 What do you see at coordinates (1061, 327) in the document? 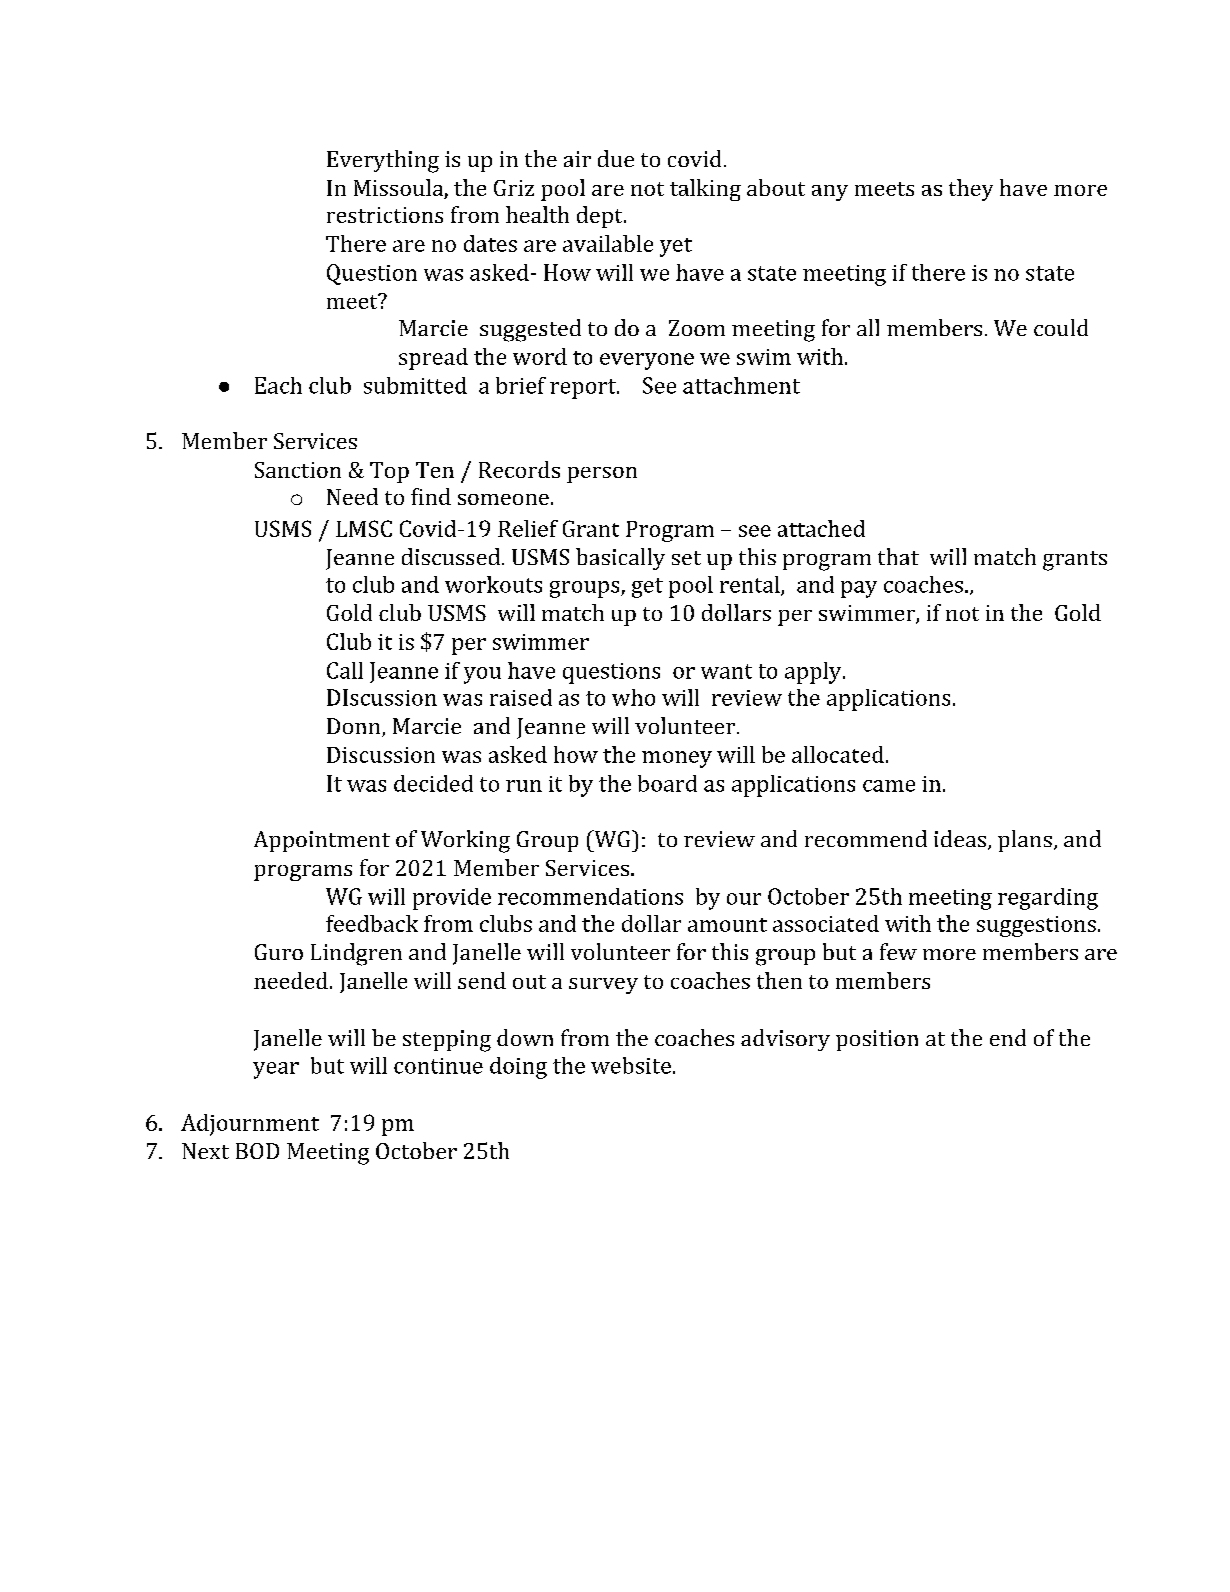
I see `could` at bounding box center [1061, 327].
